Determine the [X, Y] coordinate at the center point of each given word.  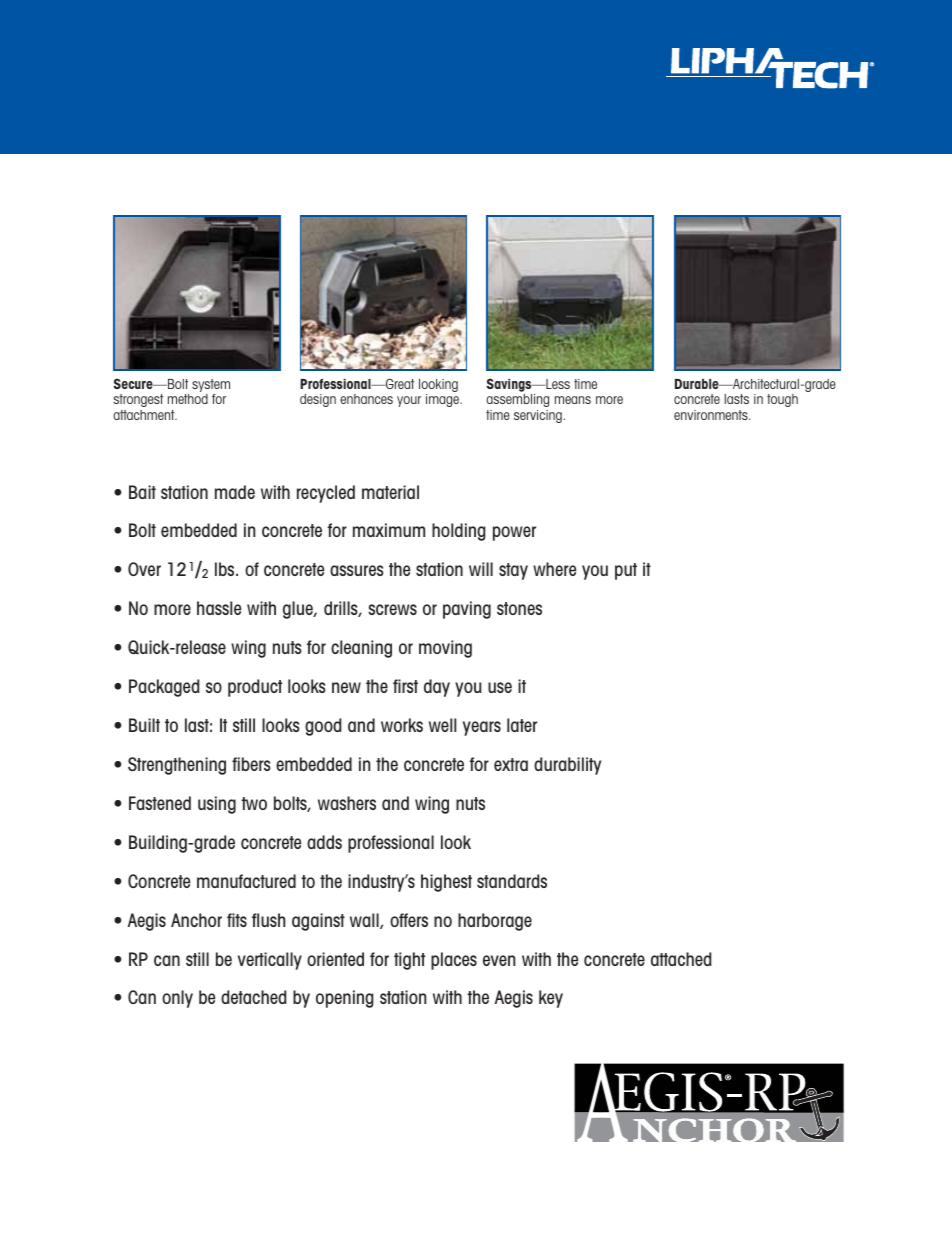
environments [712, 415]
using [217, 805]
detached [253, 997]
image [443, 400]
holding [458, 532]
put [626, 571]
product [255, 688]
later [522, 725]
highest [446, 883]
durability [567, 766]
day [437, 688]
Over [144, 569]
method [188, 399]
